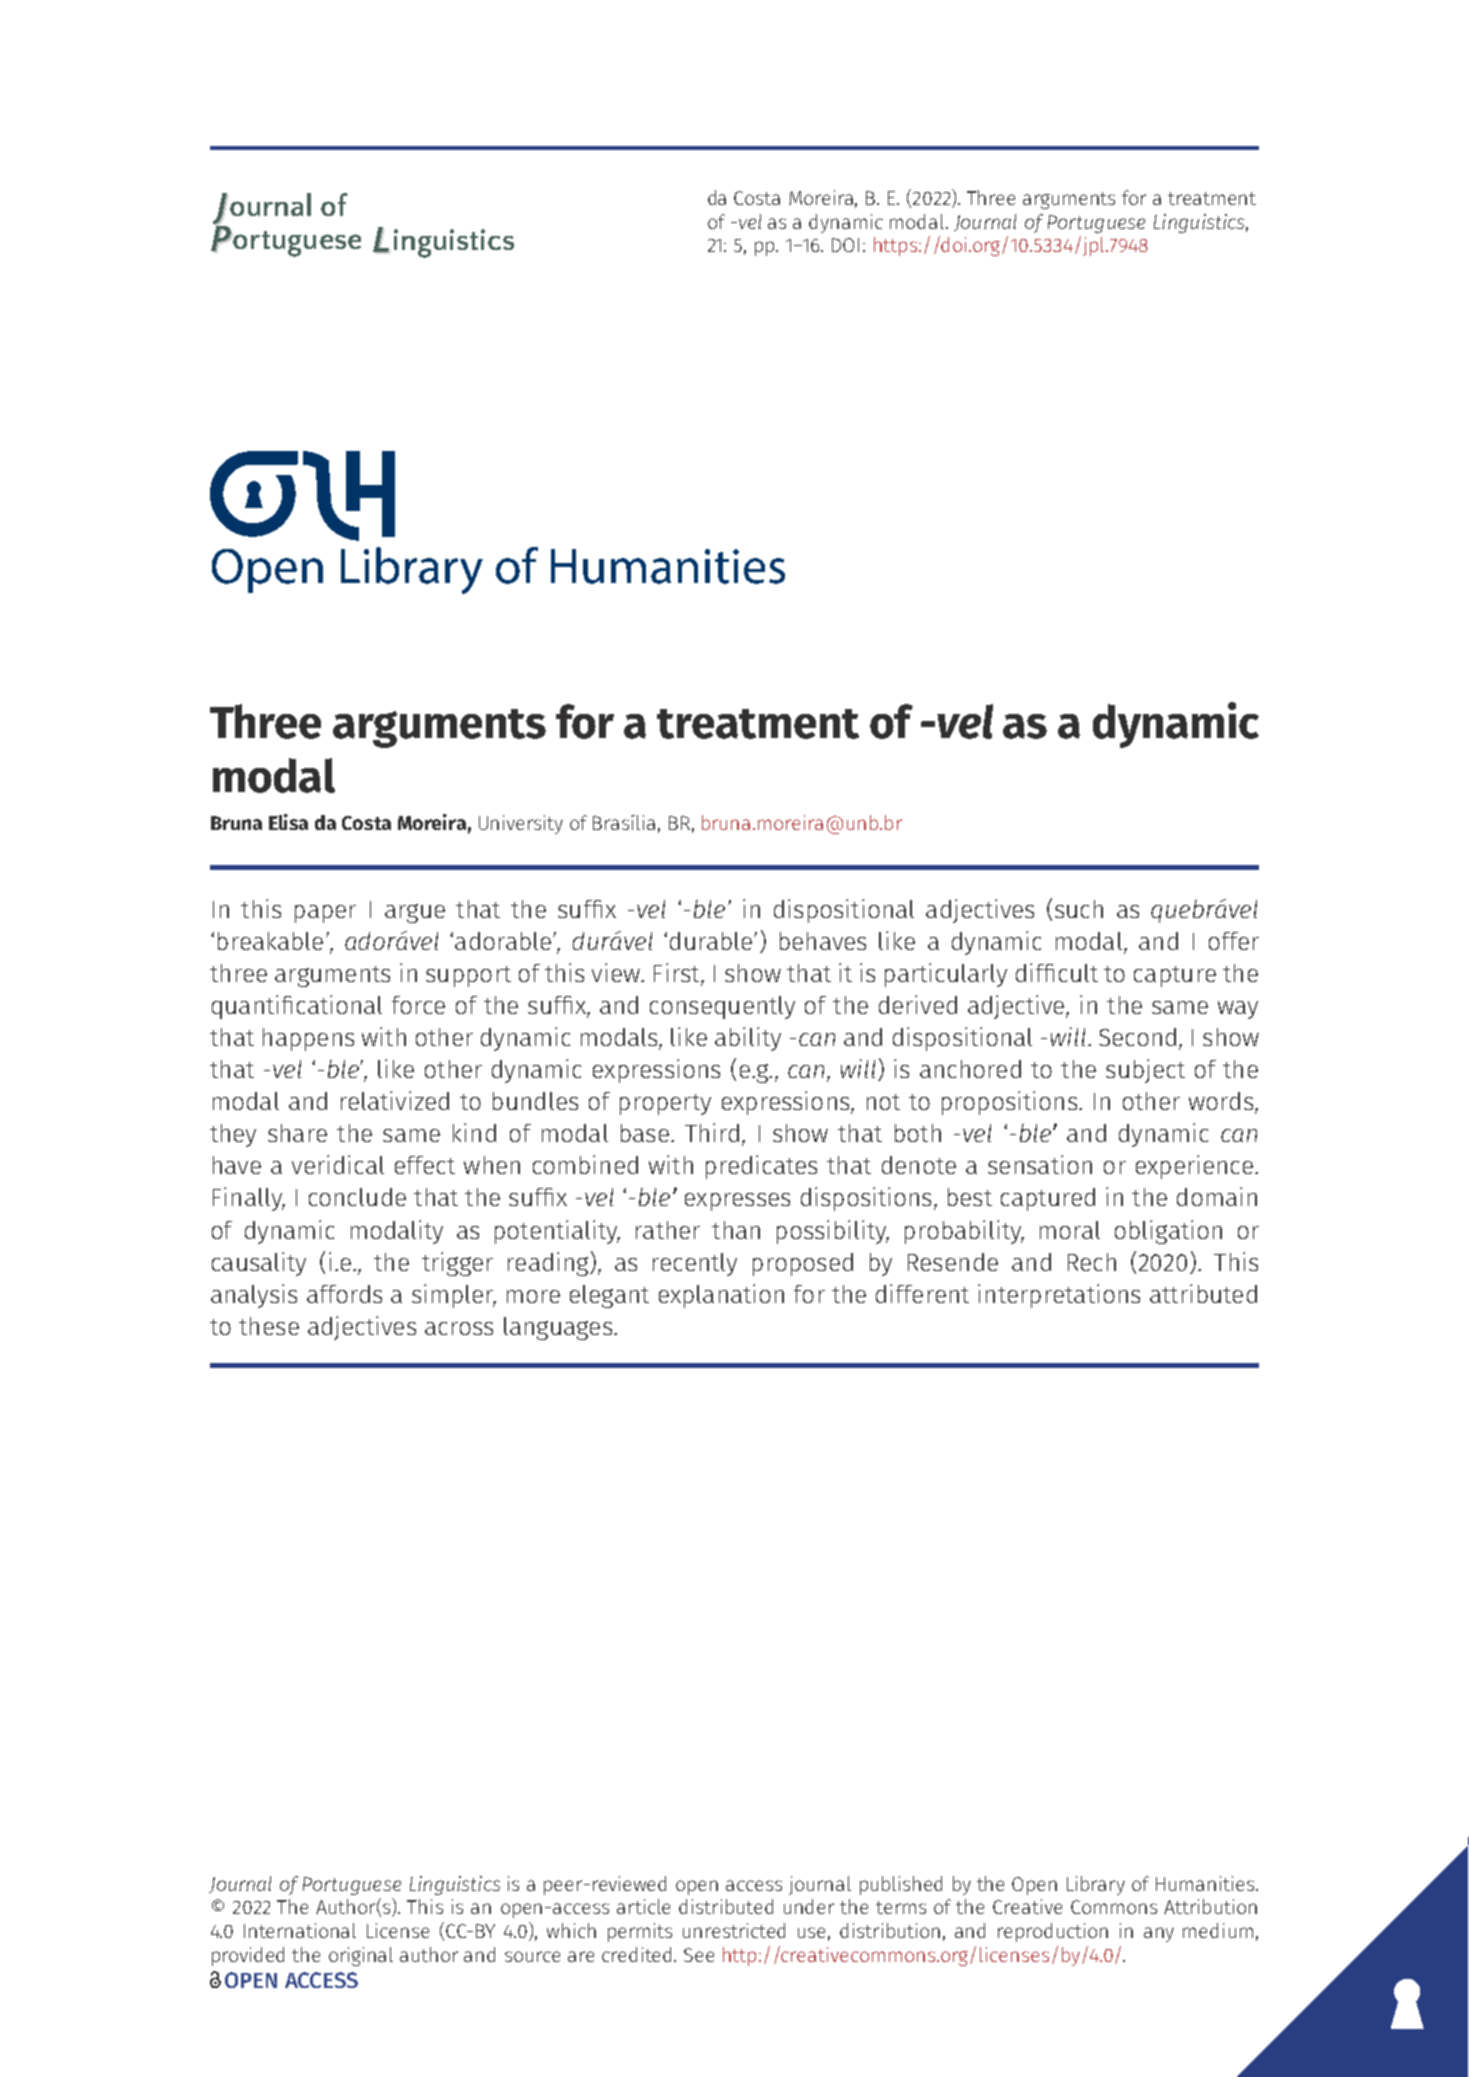 This screenshot has width=1469, height=2077. I want to click on durable, so click(711, 941).
